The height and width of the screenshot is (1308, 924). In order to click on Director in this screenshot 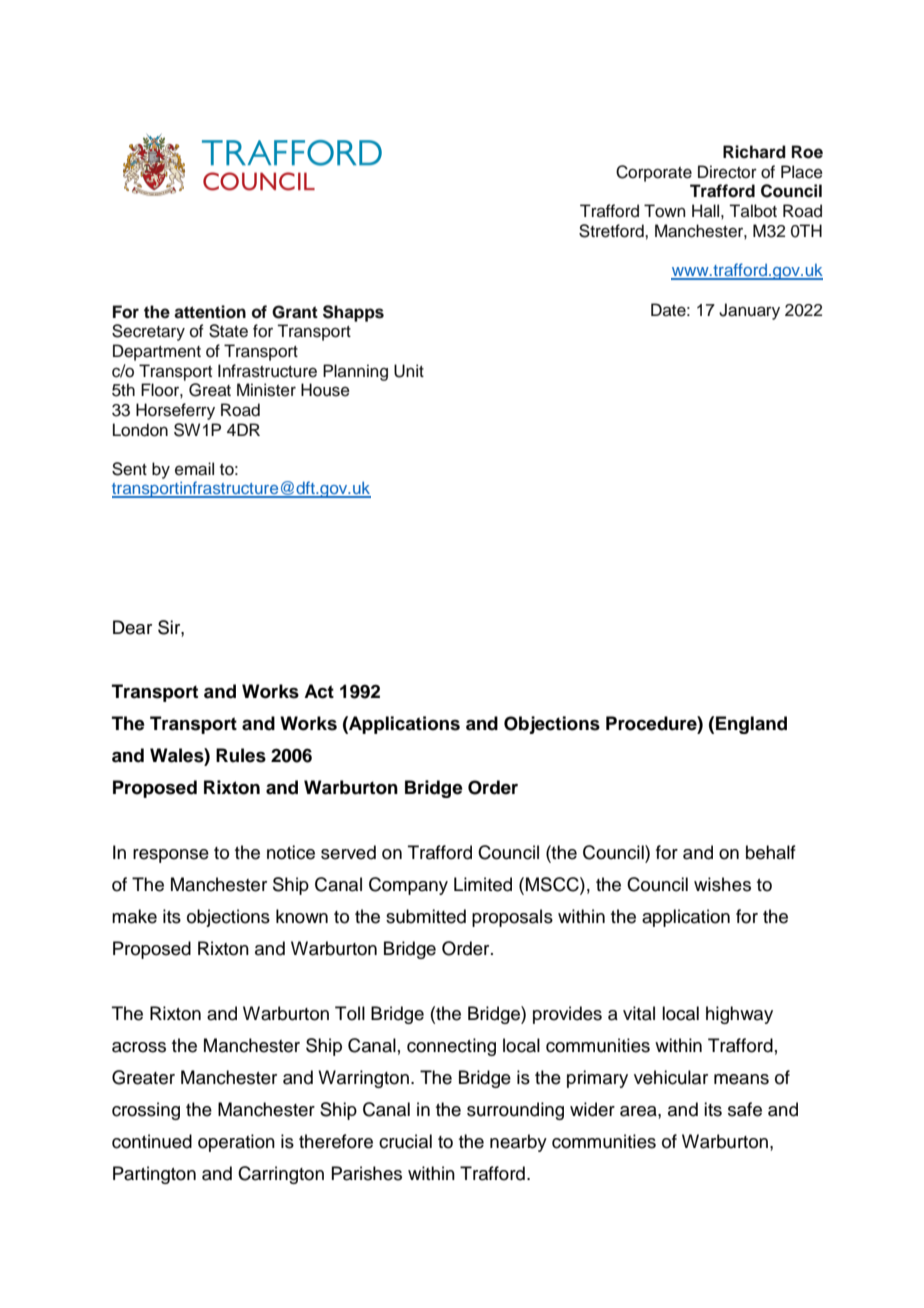, I will do `click(727, 172)`.
